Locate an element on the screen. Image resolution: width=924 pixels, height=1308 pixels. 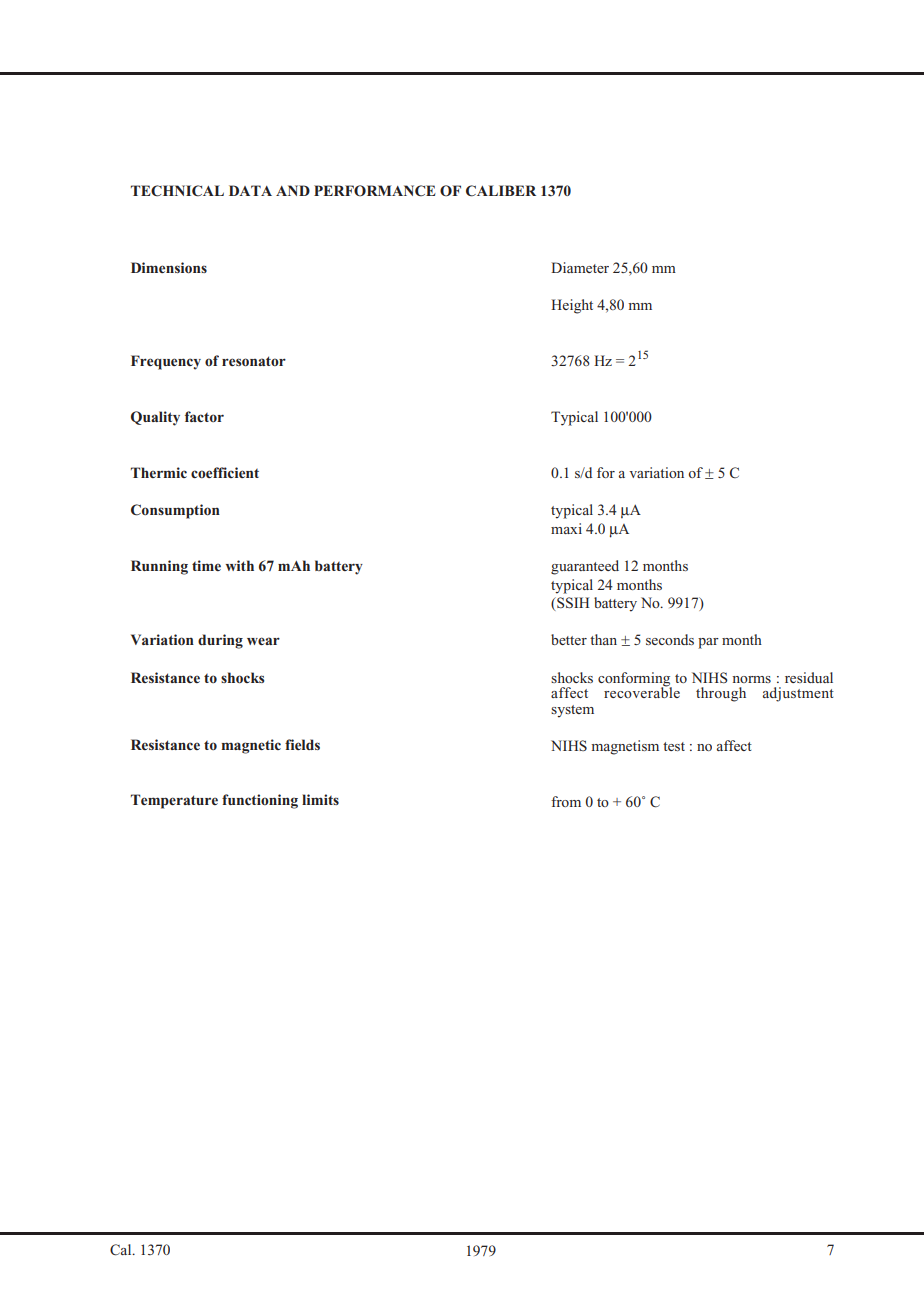
coefficient is located at coordinates (225, 472).
